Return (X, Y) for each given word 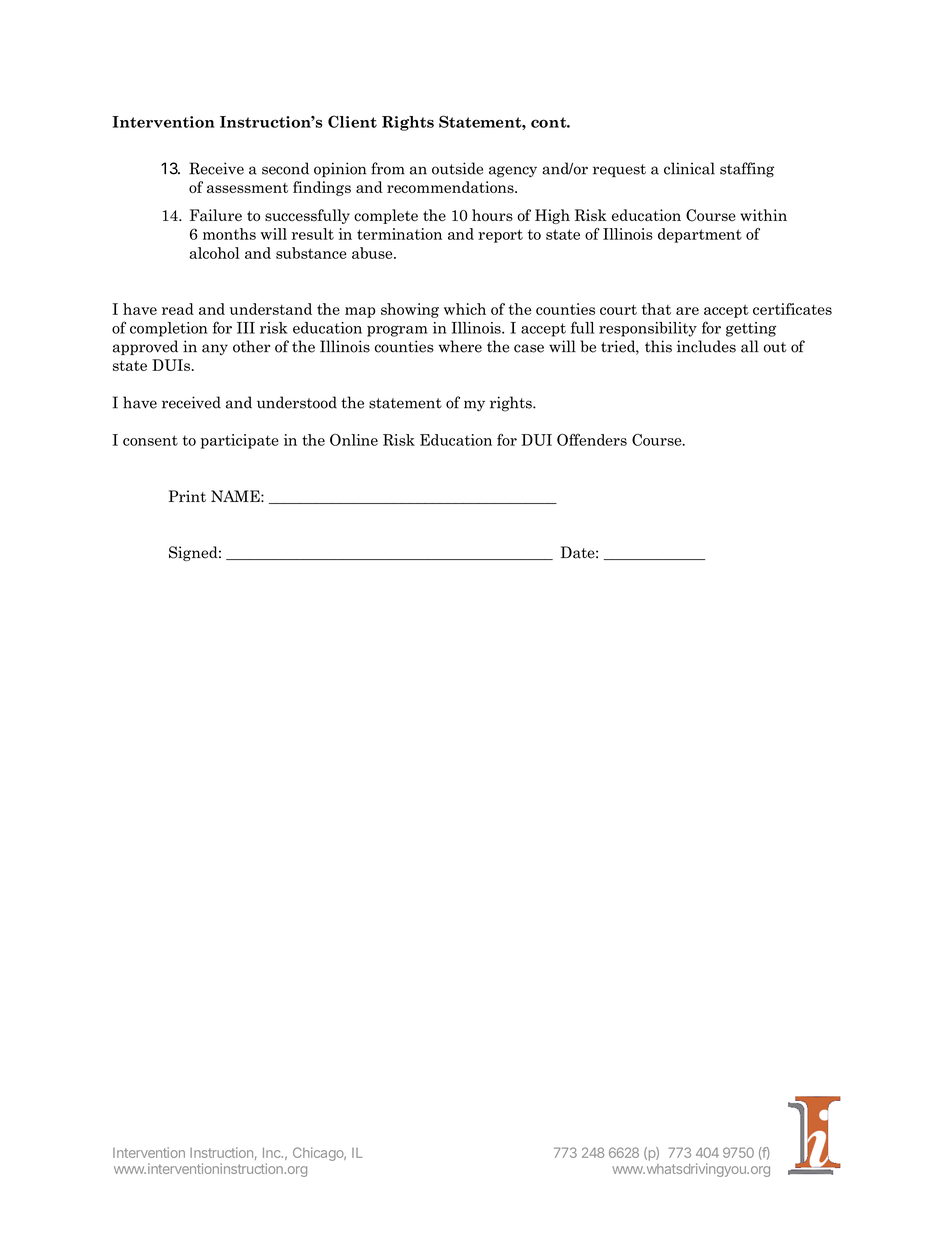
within (763, 215)
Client (352, 121)
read (178, 309)
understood (297, 402)
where (460, 346)
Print (187, 496)
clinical (689, 168)
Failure (216, 215)
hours (492, 215)
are (687, 311)
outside (457, 168)
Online (354, 440)
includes (706, 346)
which (465, 309)
